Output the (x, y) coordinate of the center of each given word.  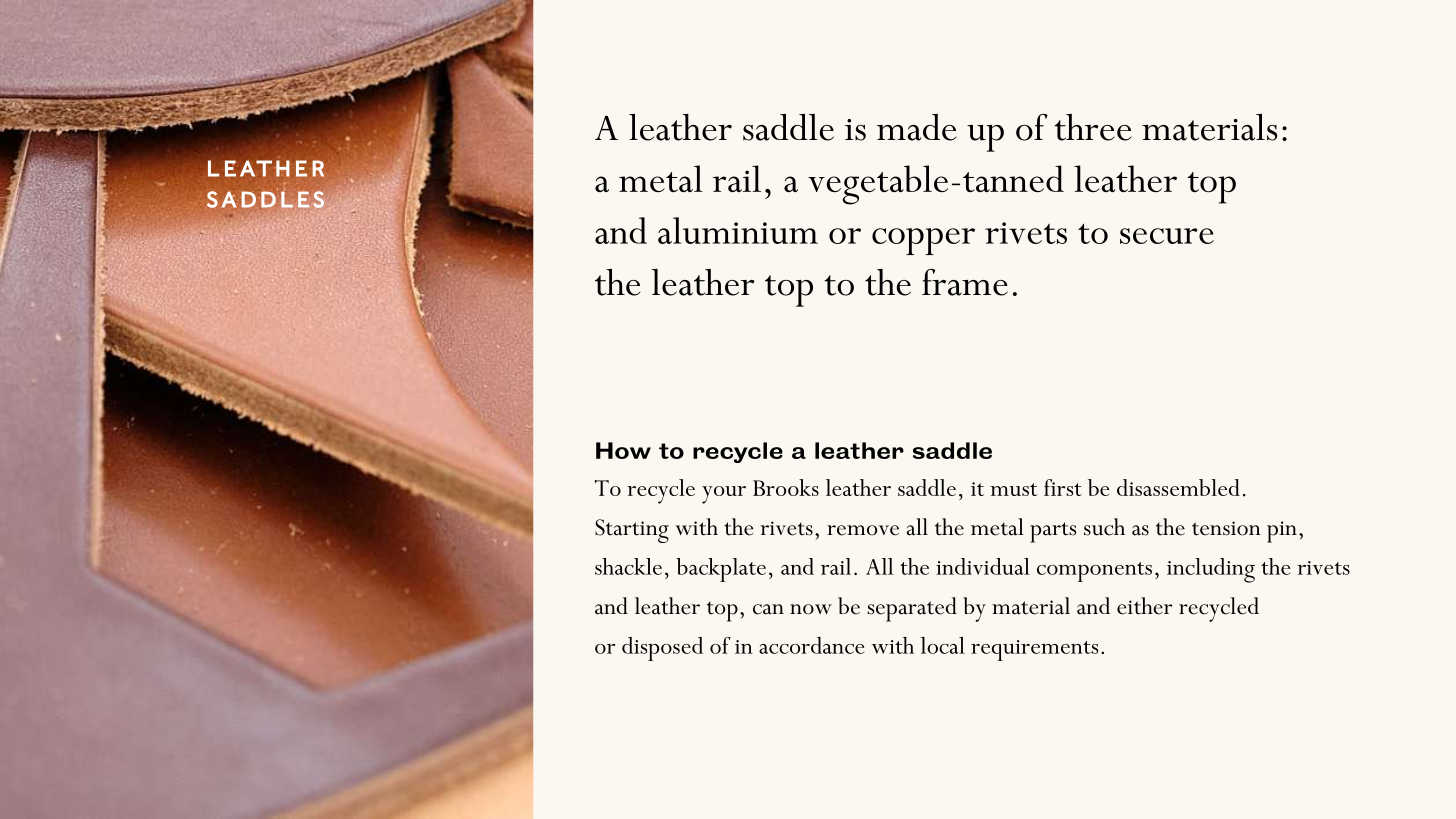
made (916, 127)
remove (863, 530)
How (623, 450)
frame (965, 282)
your (724, 495)
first (1063, 487)
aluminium (738, 230)
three (1093, 127)
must (1014, 489)
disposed (662, 649)
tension (1226, 528)
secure (1167, 236)
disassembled (1178, 487)
